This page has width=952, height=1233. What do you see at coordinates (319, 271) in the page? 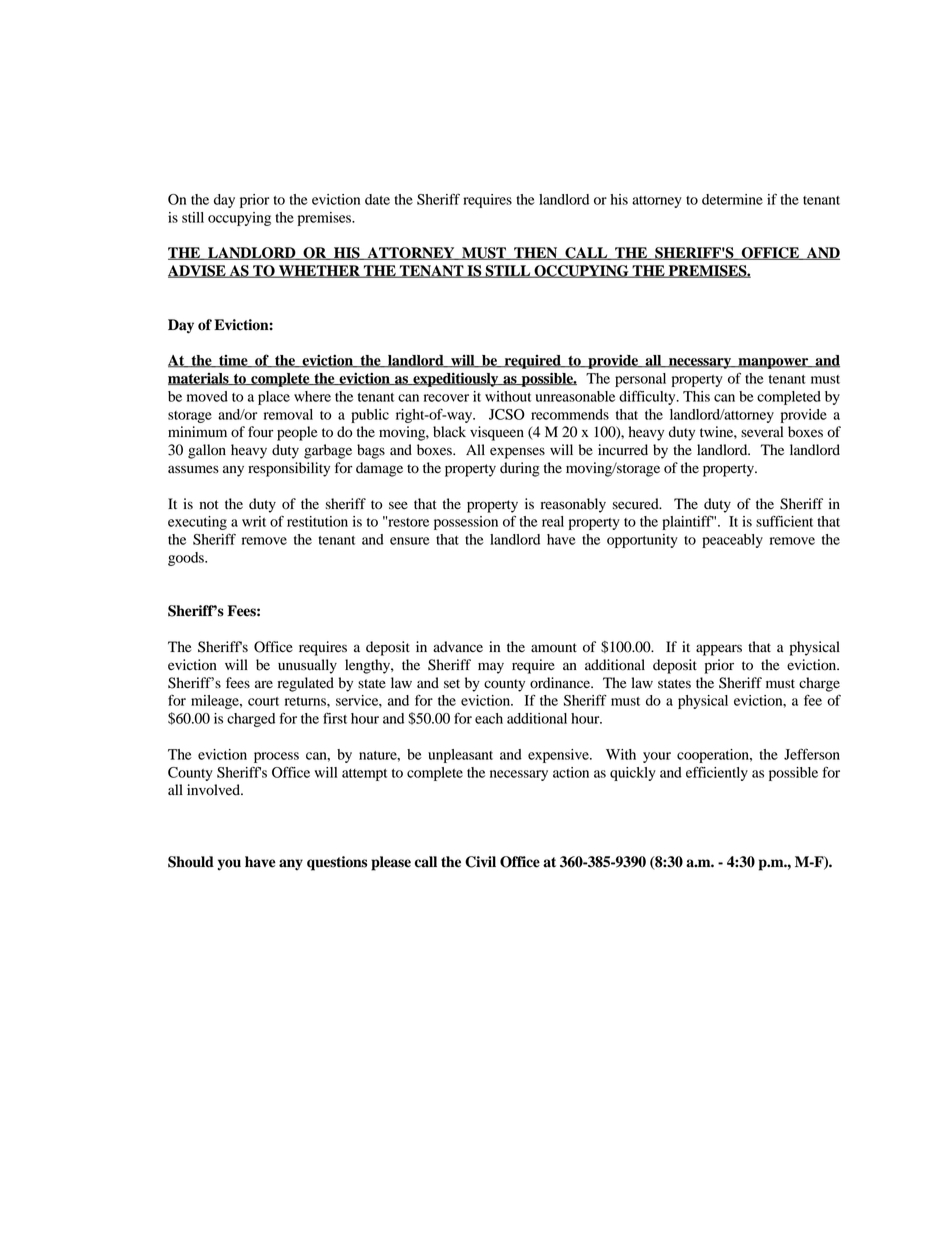
I see `WHETHER` at bounding box center [319, 271].
